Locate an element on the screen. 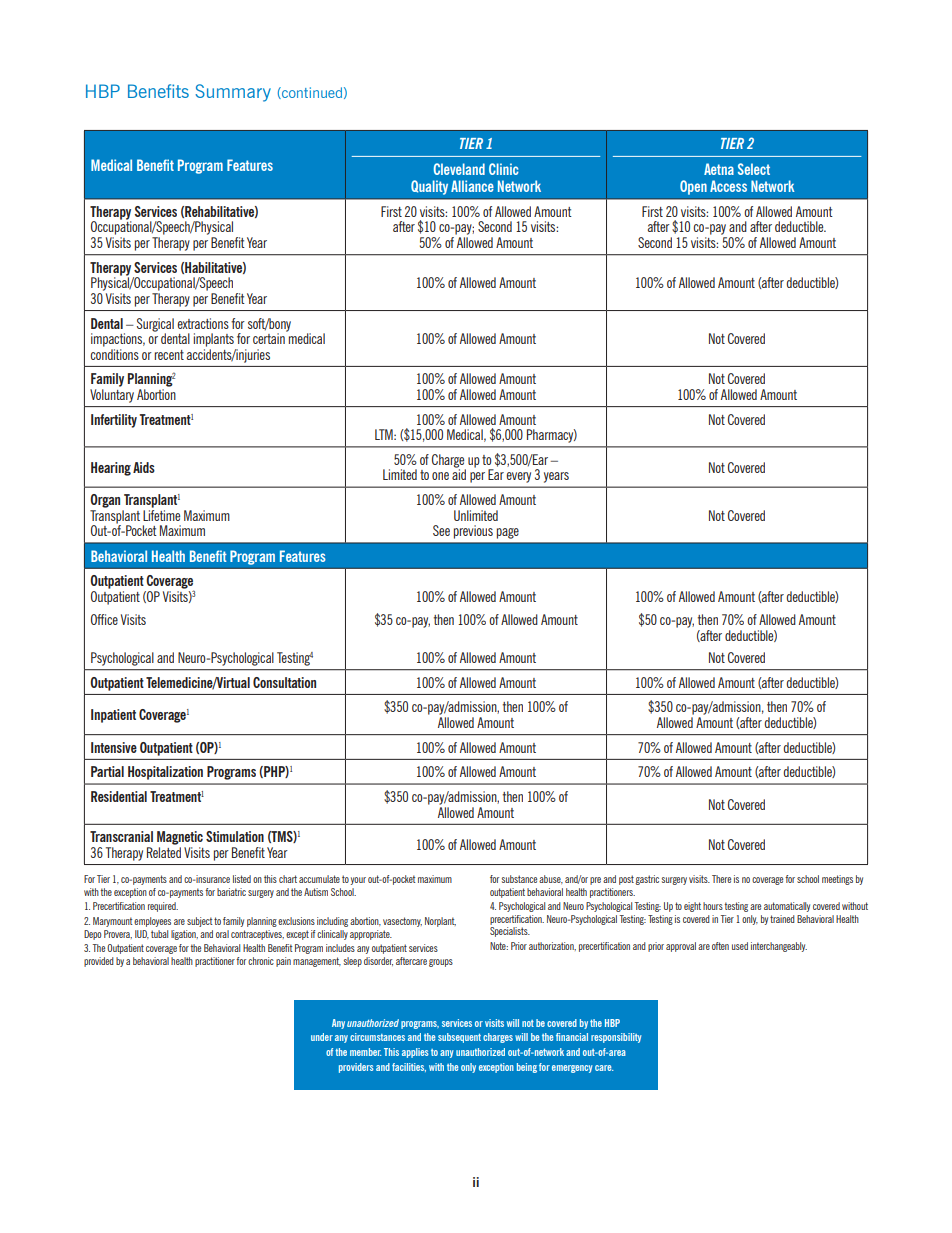 Image resolution: width=952 pixels, height=1233 pixels. previous is located at coordinates (473, 532).
